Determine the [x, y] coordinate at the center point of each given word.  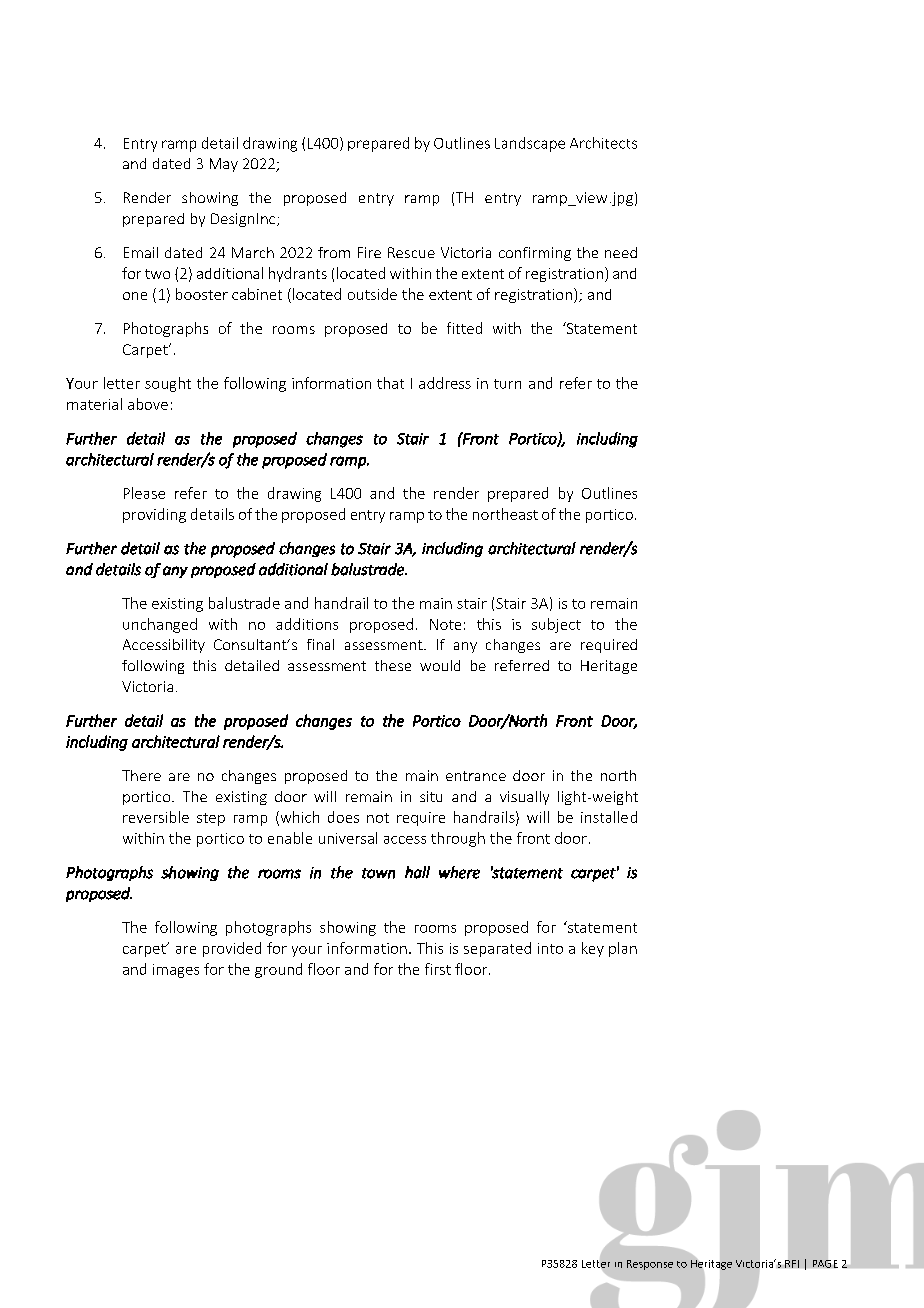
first [438, 969]
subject [556, 625]
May [224, 165]
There [141, 775]
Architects [603, 143]
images [176, 971]
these [393, 665]
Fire [369, 252]
